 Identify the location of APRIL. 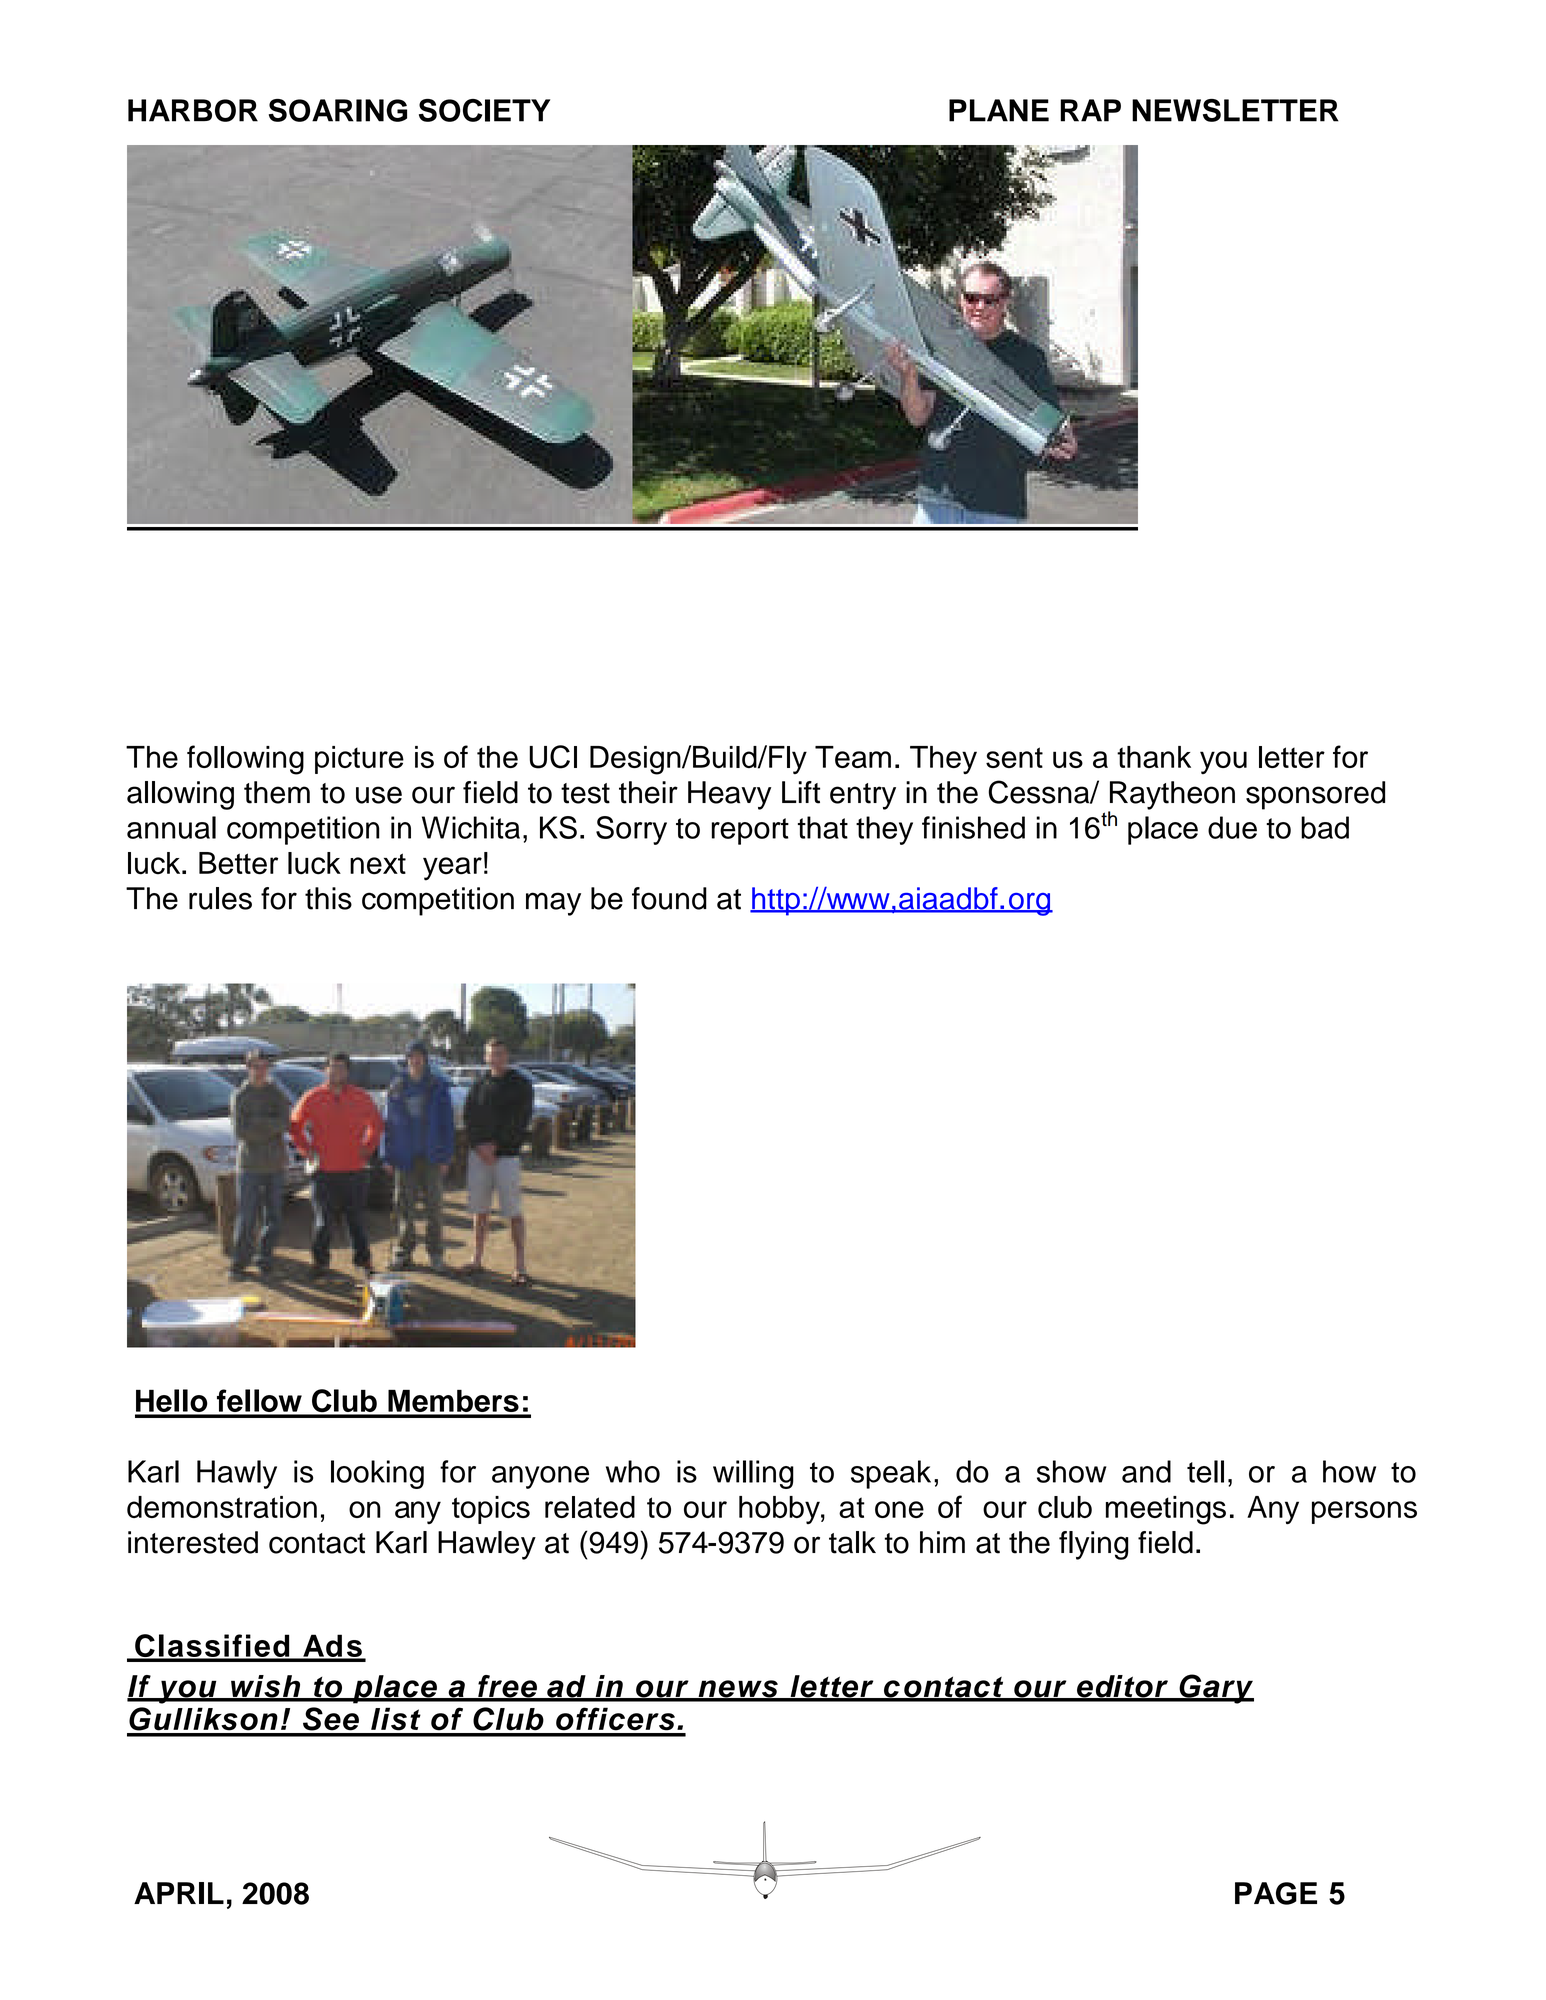
(179, 1893).
